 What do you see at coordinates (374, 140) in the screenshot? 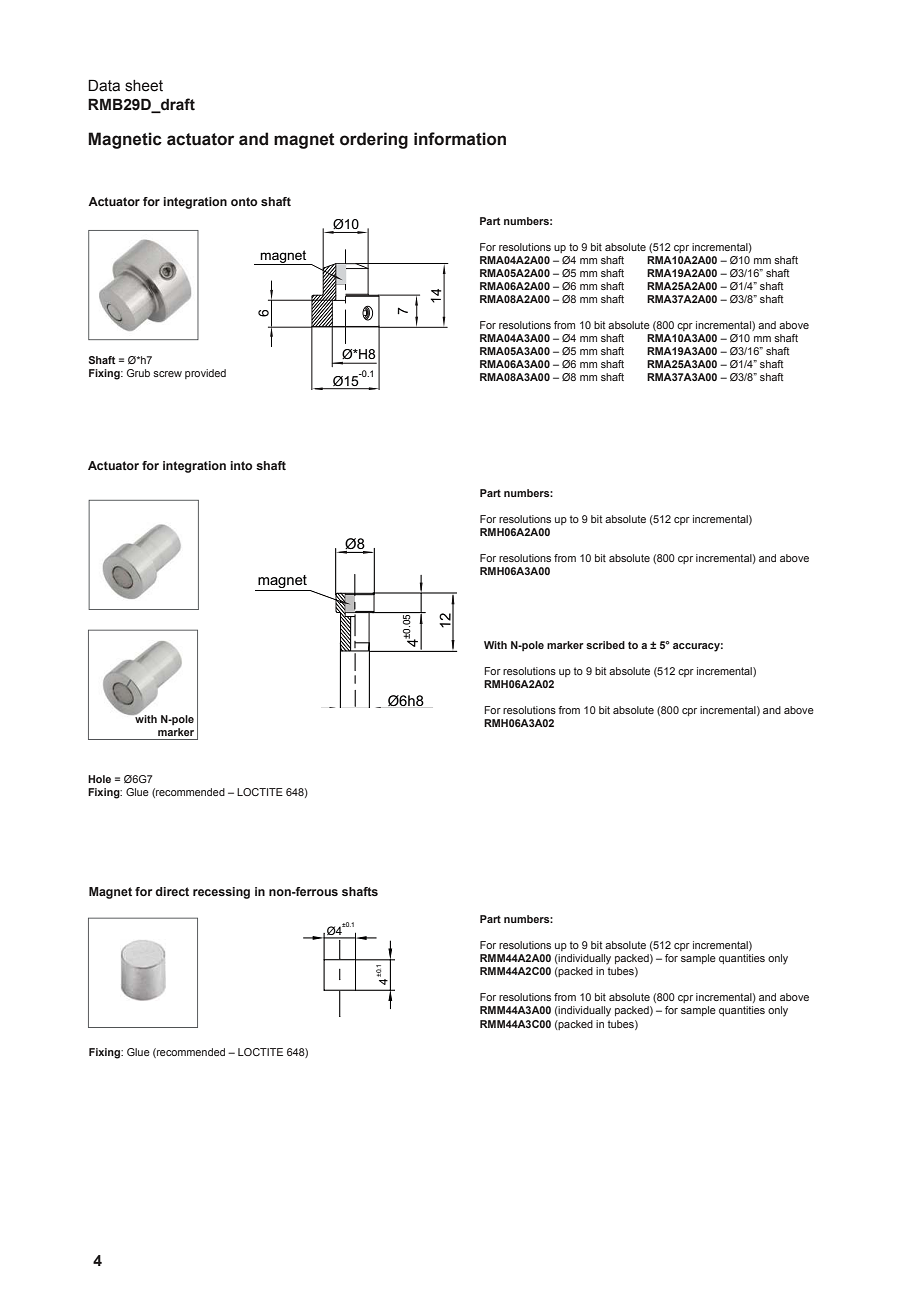
I see `ordering` at bounding box center [374, 140].
